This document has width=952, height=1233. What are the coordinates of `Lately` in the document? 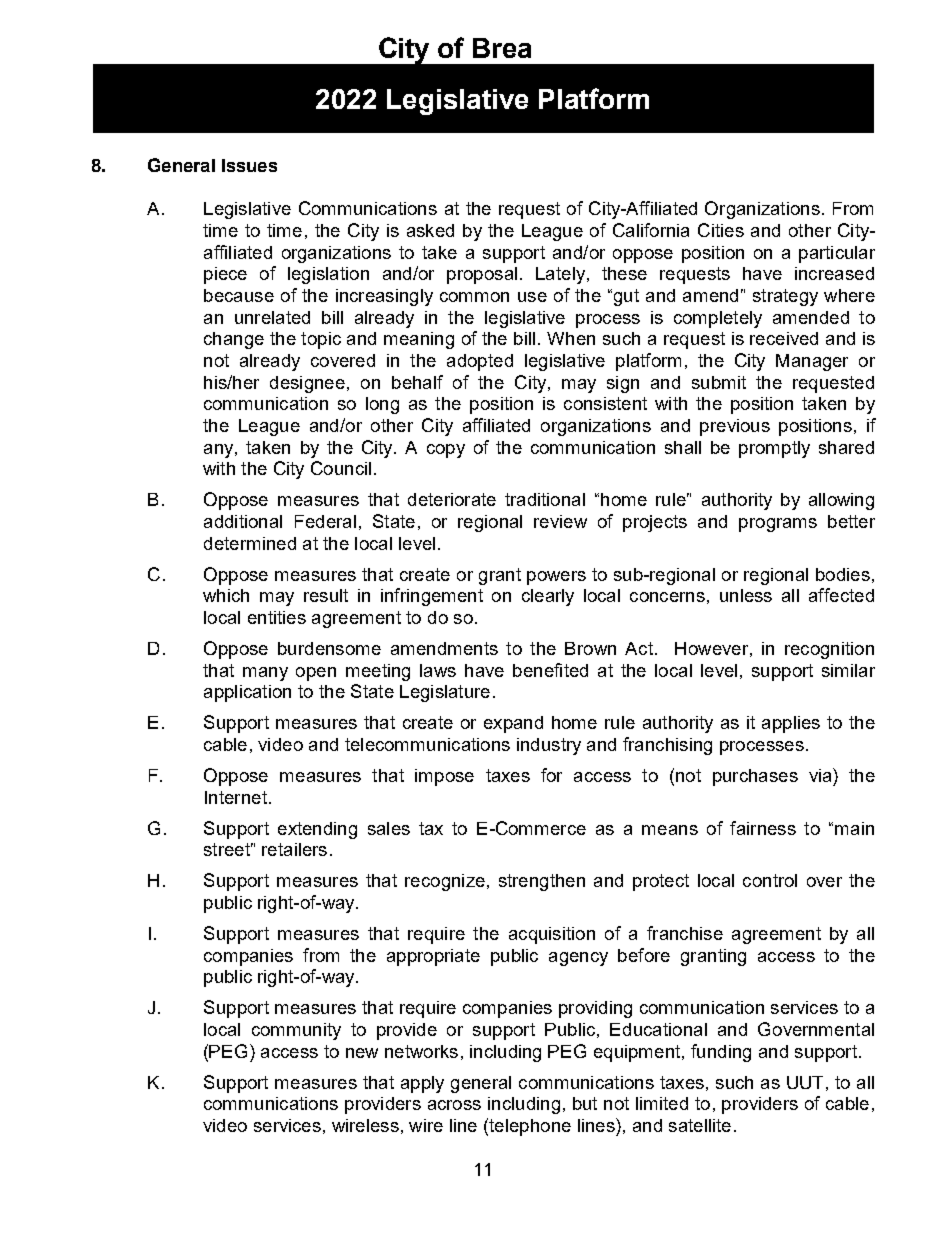 It's located at (560, 275).
